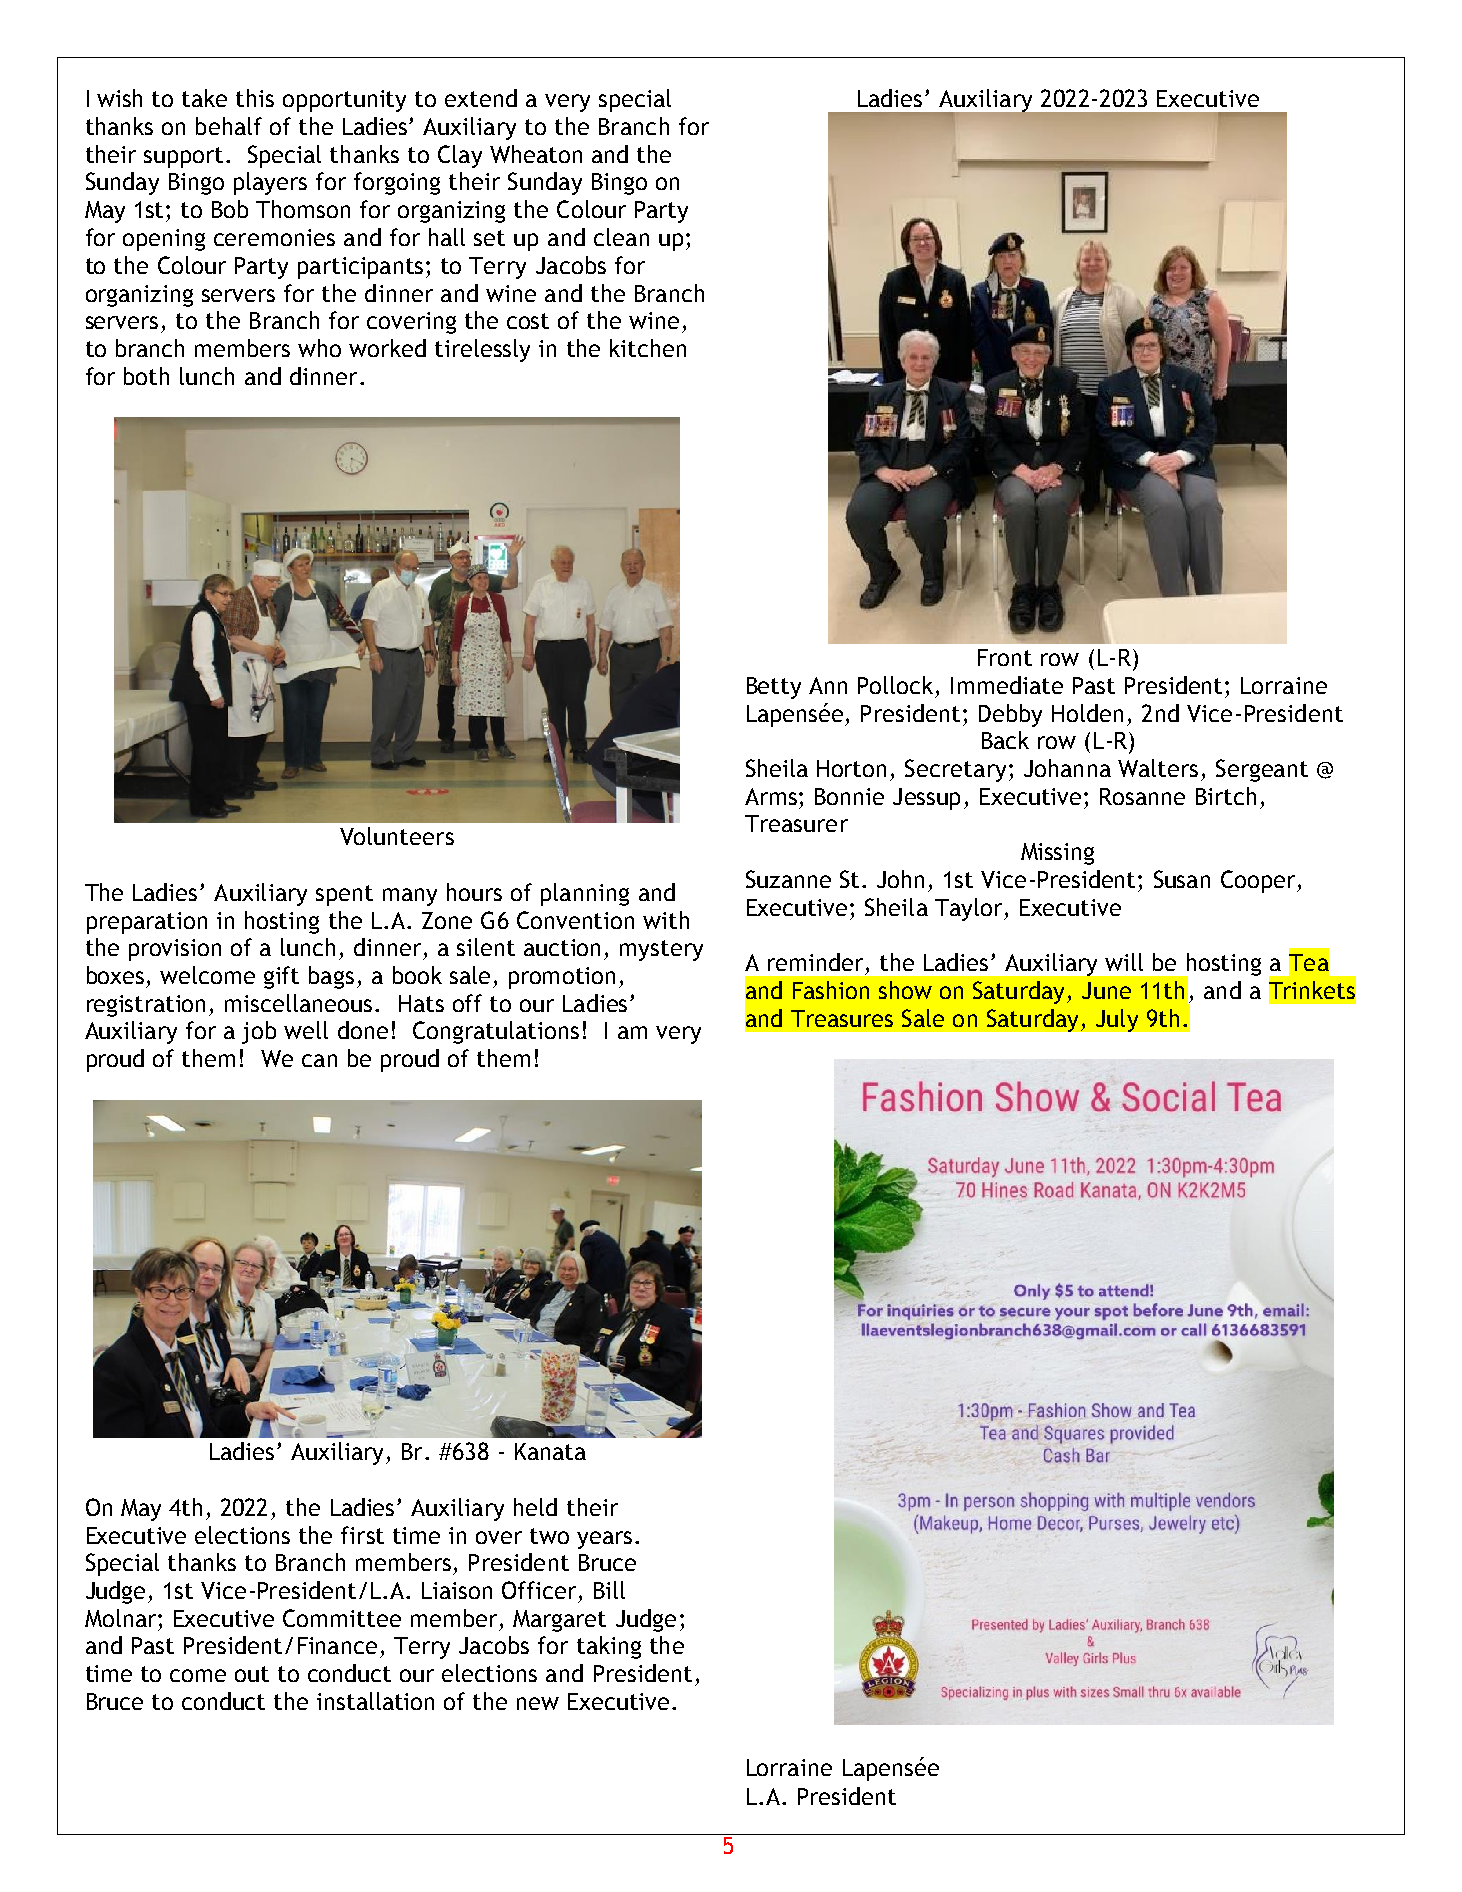 This screenshot has width=1462, height=1892. Describe the element at coordinates (252, 1674) in the screenshot. I see `out` at that location.
